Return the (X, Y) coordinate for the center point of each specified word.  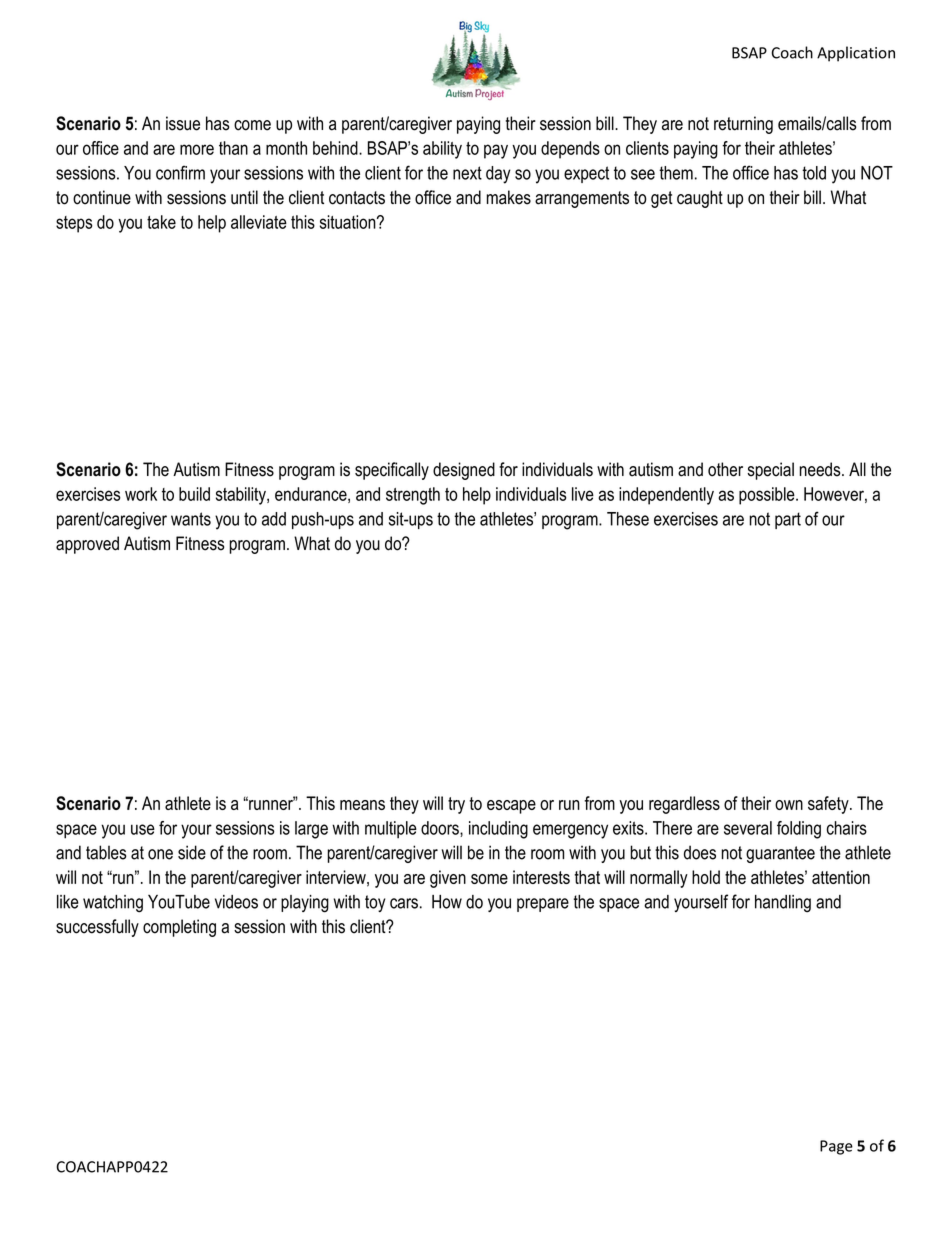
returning (743, 125)
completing (179, 928)
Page (836, 1147)
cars (404, 903)
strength (413, 496)
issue (183, 123)
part (788, 520)
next (467, 173)
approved (87, 545)
